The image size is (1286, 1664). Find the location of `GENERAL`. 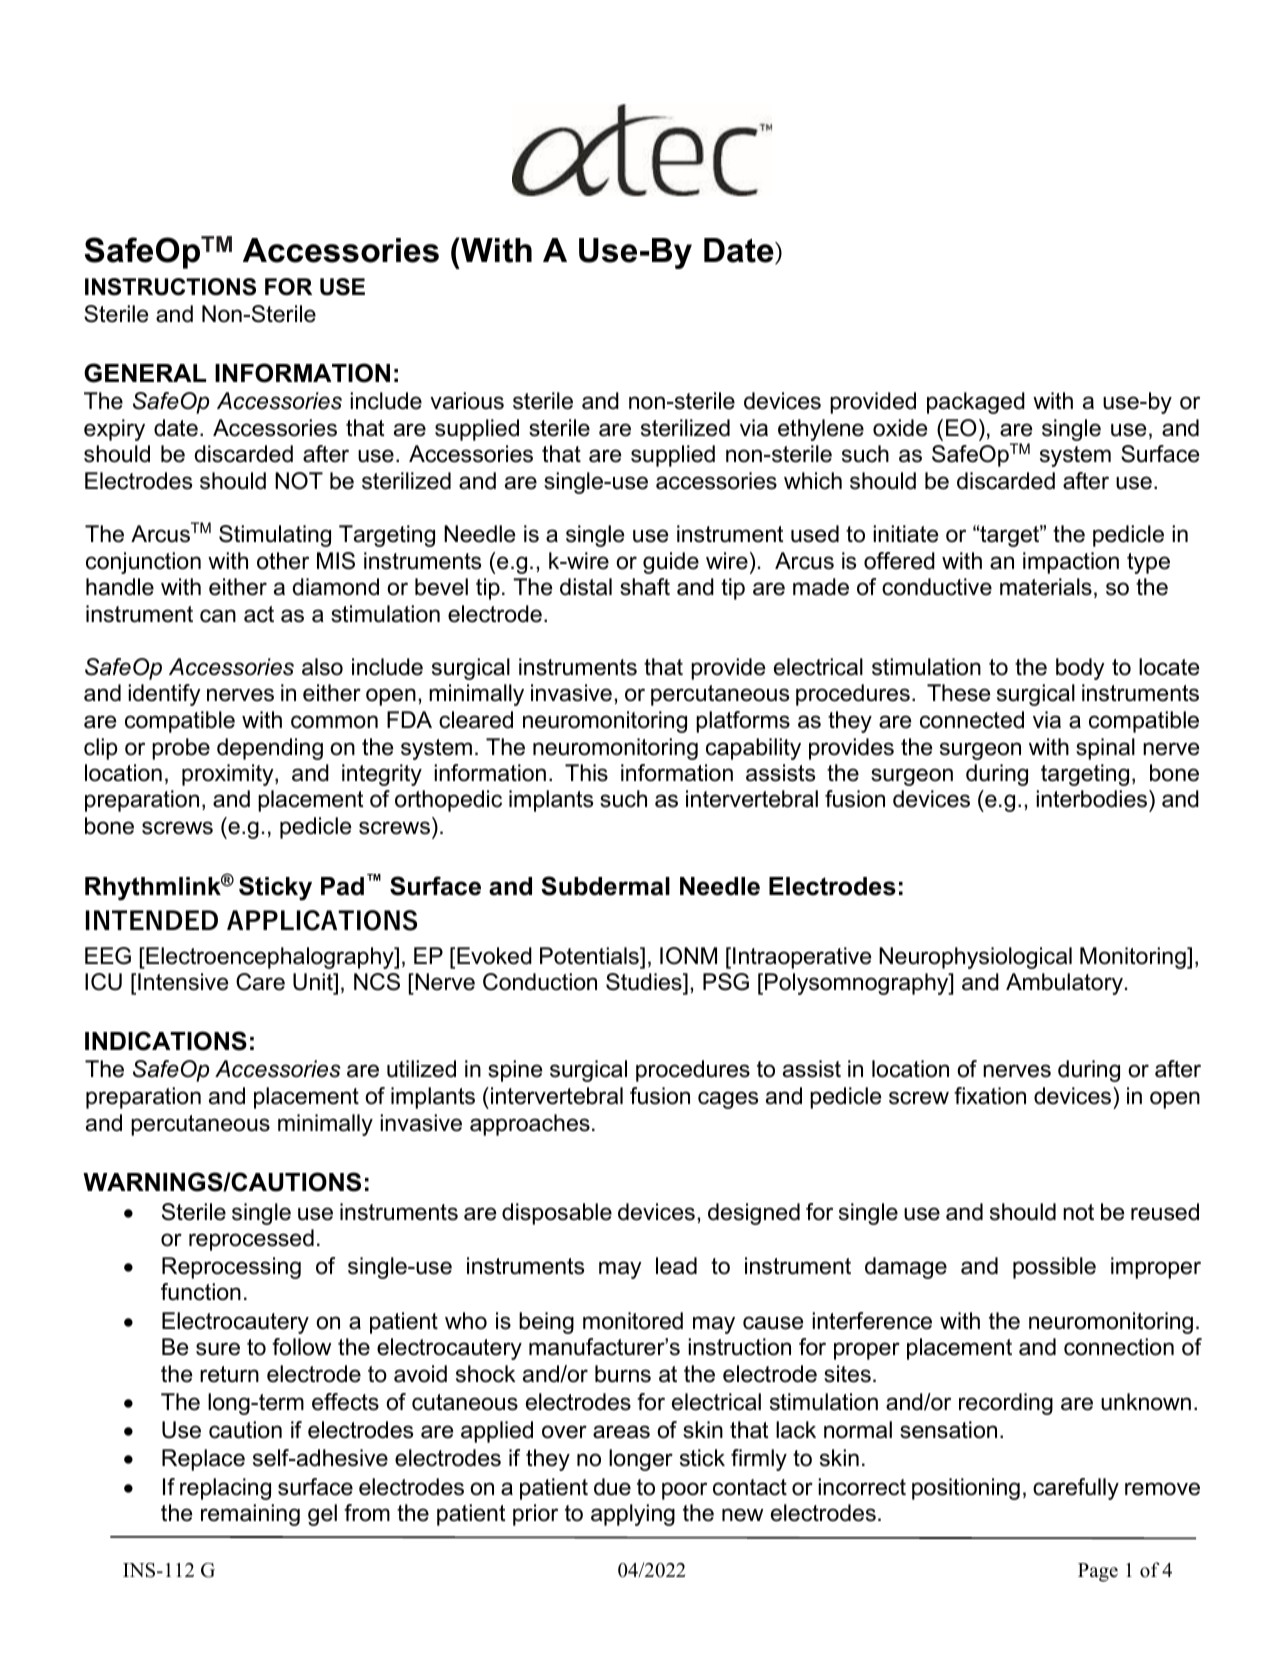

GENERAL is located at coordinates (145, 373).
